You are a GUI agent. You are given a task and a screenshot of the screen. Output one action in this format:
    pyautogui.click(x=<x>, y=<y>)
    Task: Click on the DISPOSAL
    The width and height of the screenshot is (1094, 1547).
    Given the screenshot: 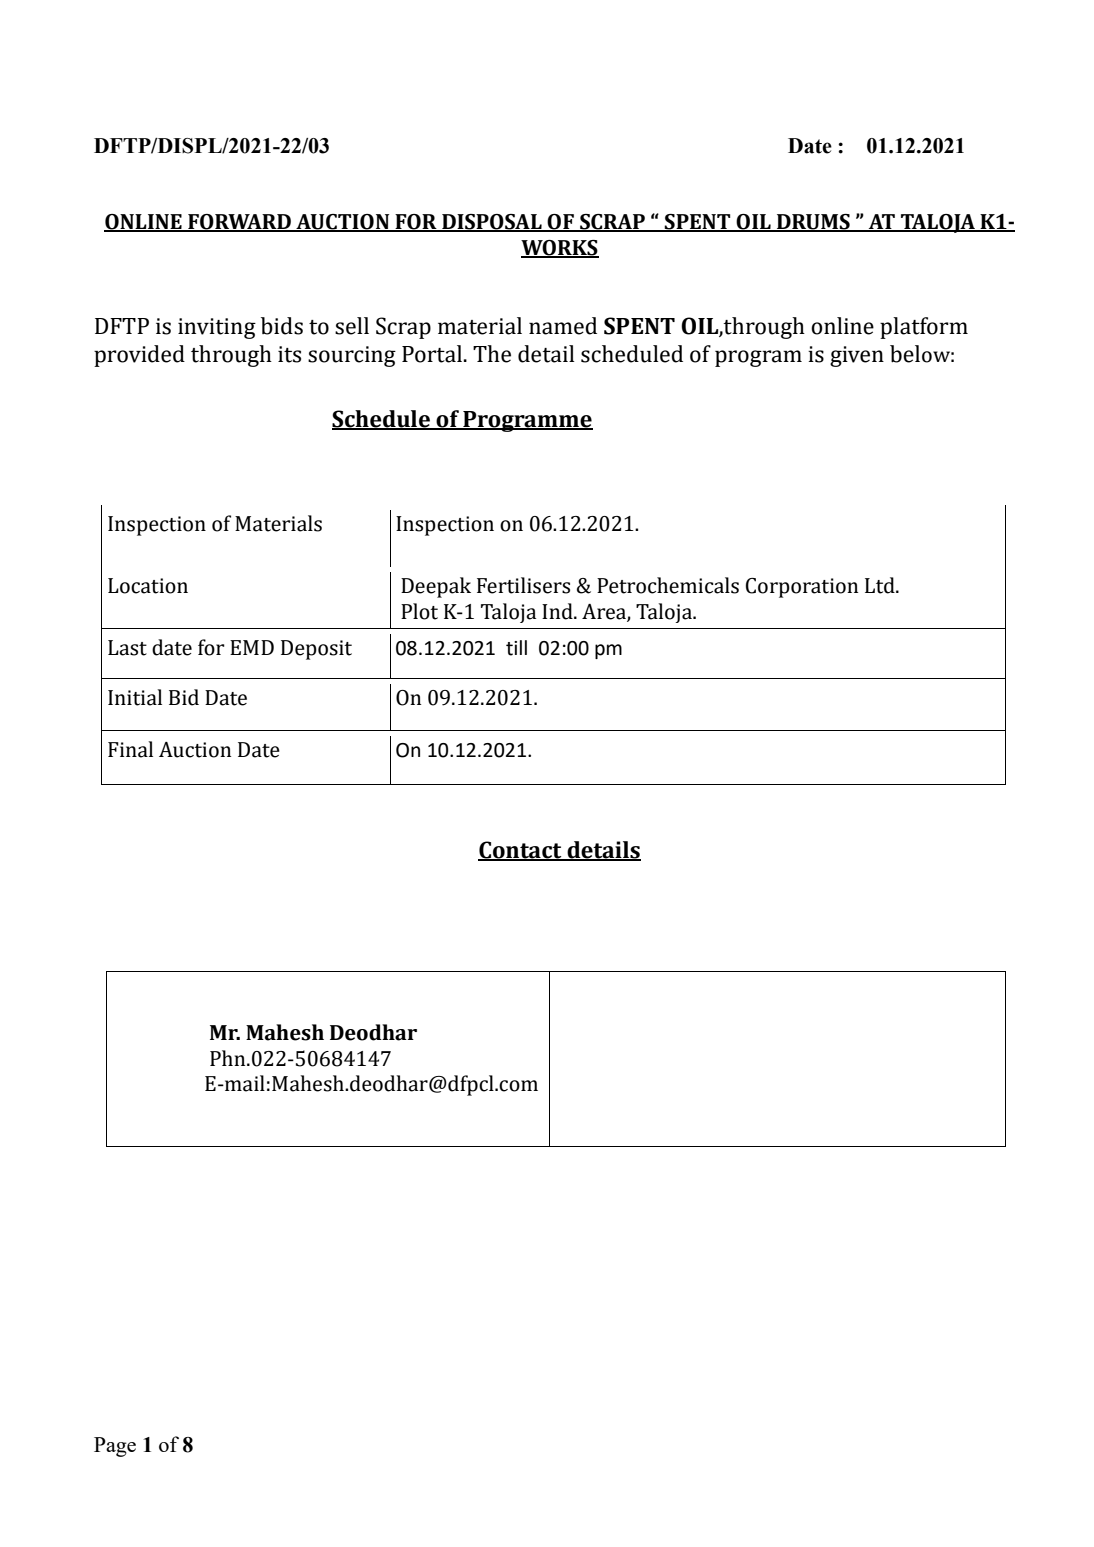 What is the action you would take?
    pyautogui.click(x=492, y=223)
